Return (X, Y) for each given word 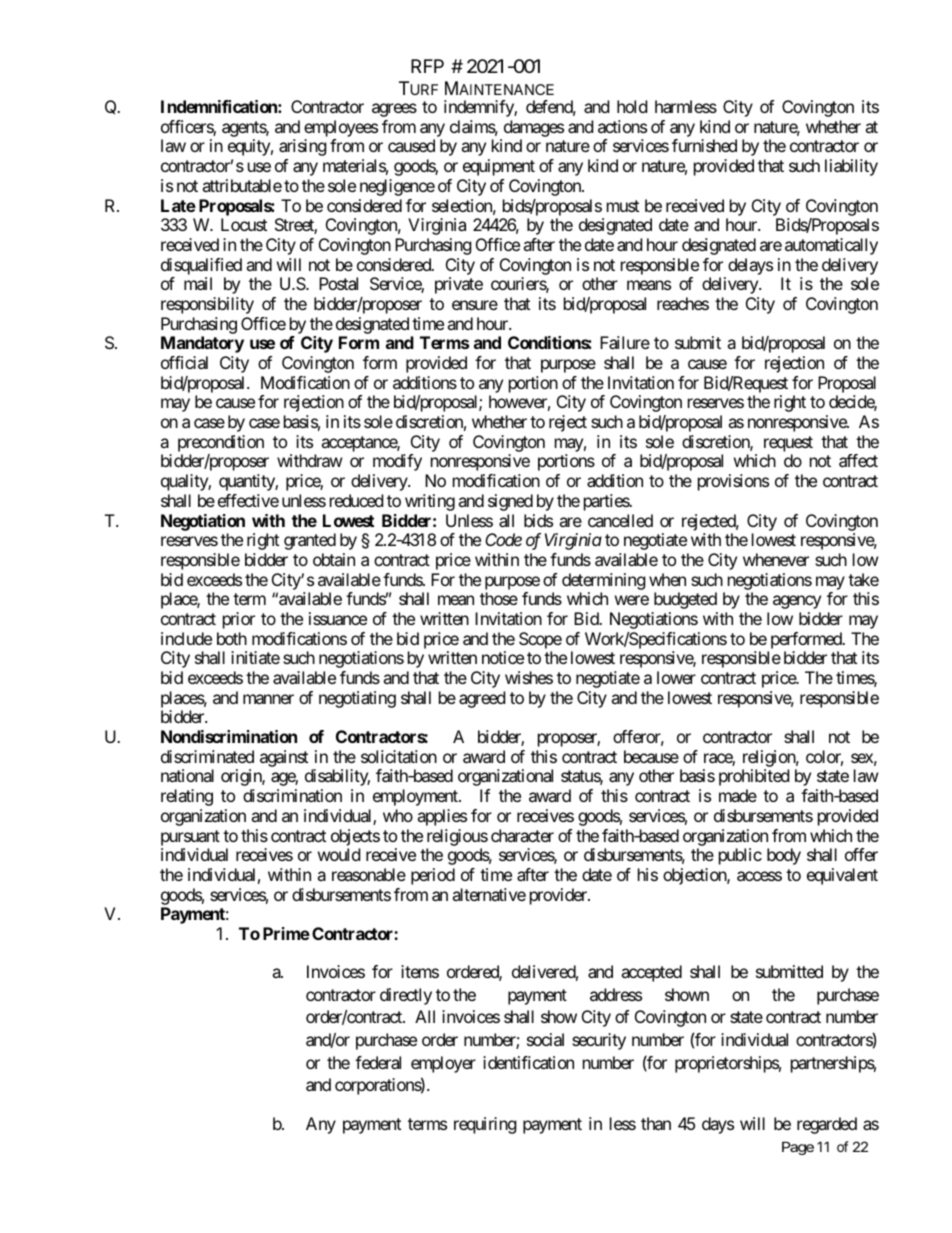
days (718, 1125)
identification (528, 1062)
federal (378, 1062)
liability (851, 167)
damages (534, 128)
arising (303, 147)
